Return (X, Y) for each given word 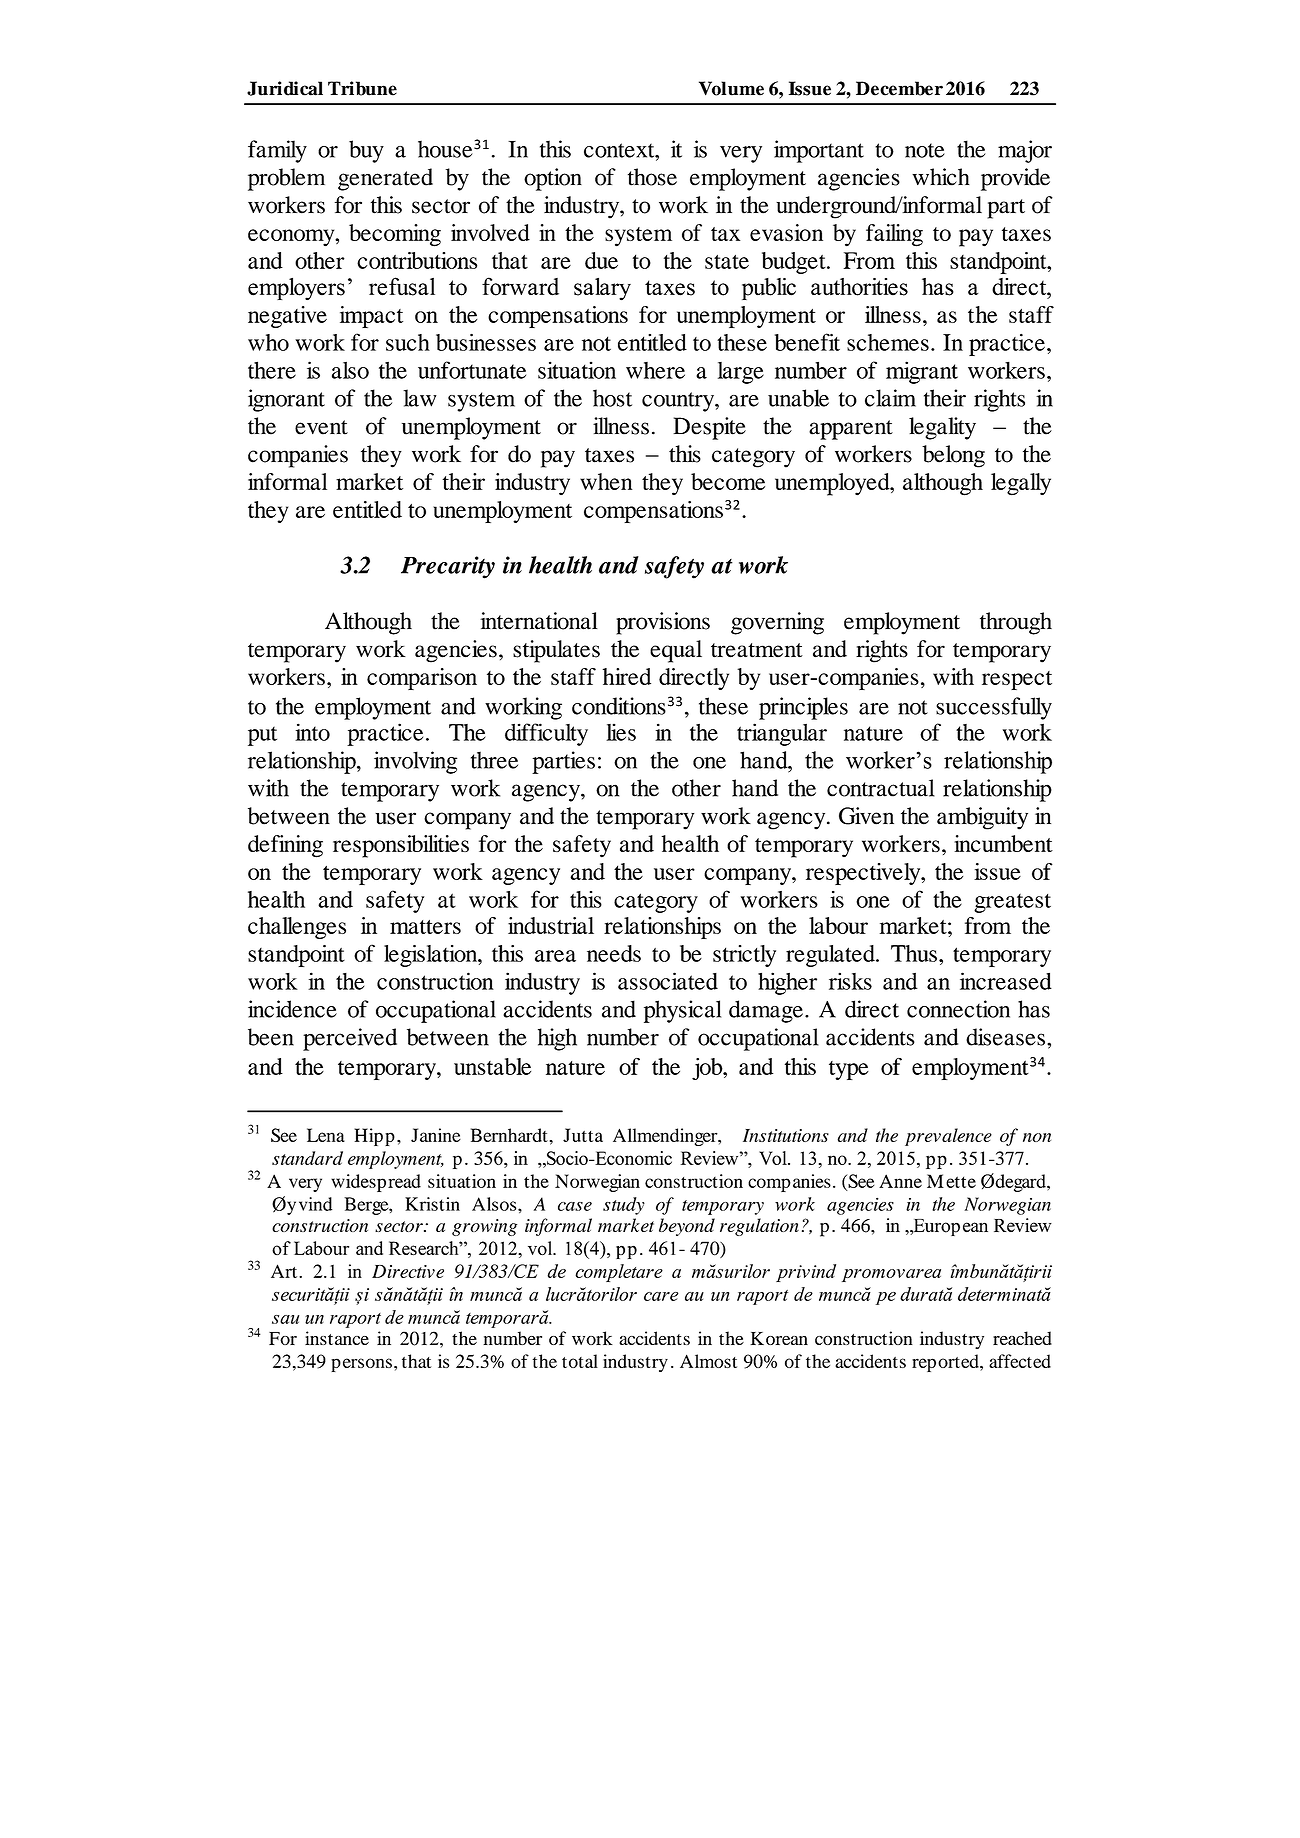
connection (958, 1009)
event (321, 427)
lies (621, 732)
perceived (350, 1039)
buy (366, 151)
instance (337, 1338)
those (652, 177)
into (312, 732)
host (612, 398)
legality (942, 428)
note (925, 150)
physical (682, 1011)
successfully (994, 708)
